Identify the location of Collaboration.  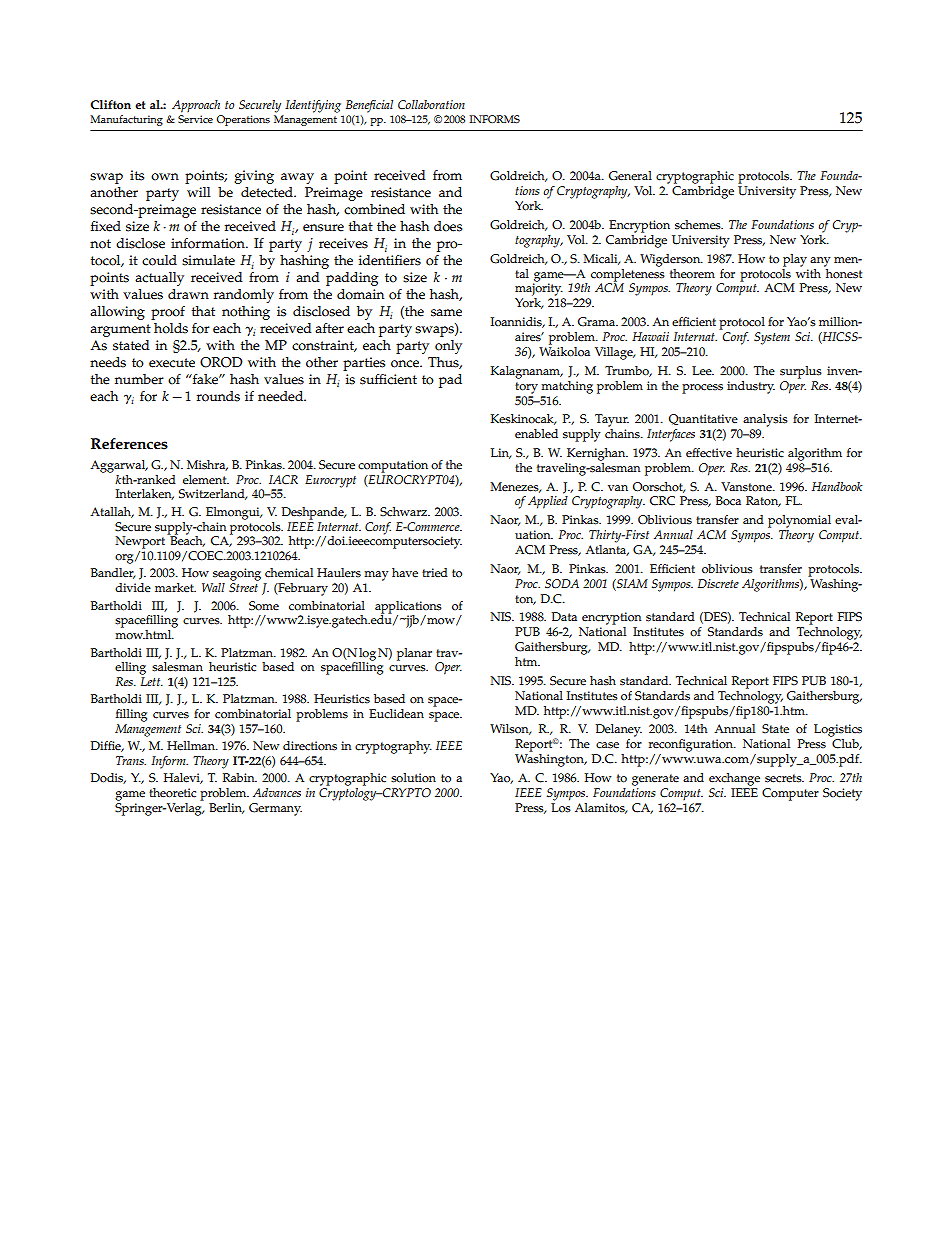
(431, 105).
